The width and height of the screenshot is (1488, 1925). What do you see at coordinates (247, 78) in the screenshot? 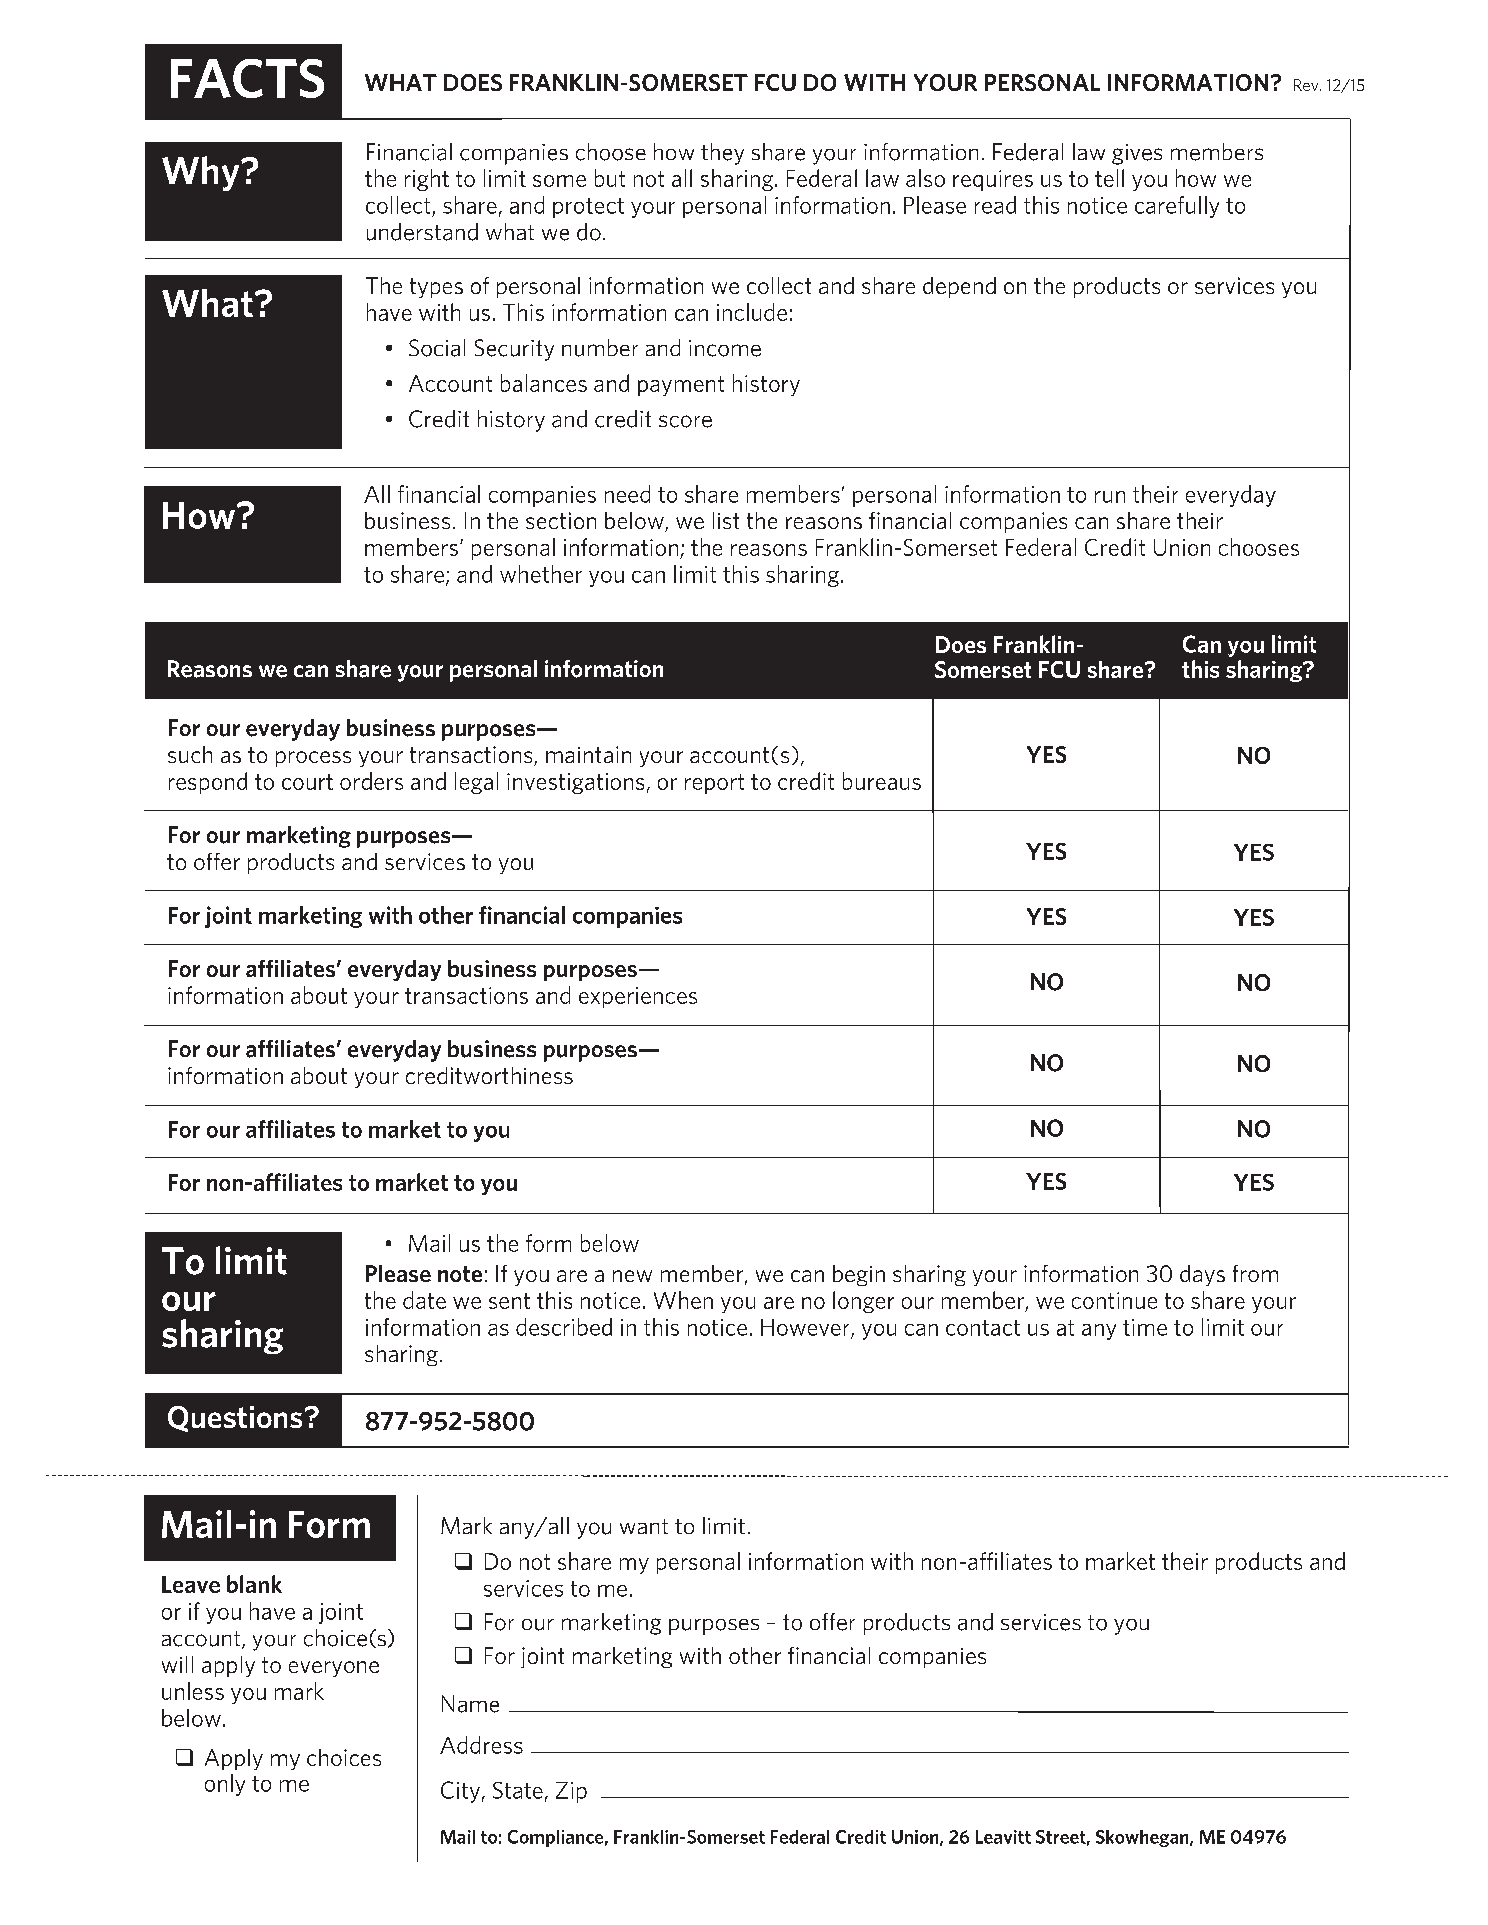
I see `FACTS` at bounding box center [247, 78].
